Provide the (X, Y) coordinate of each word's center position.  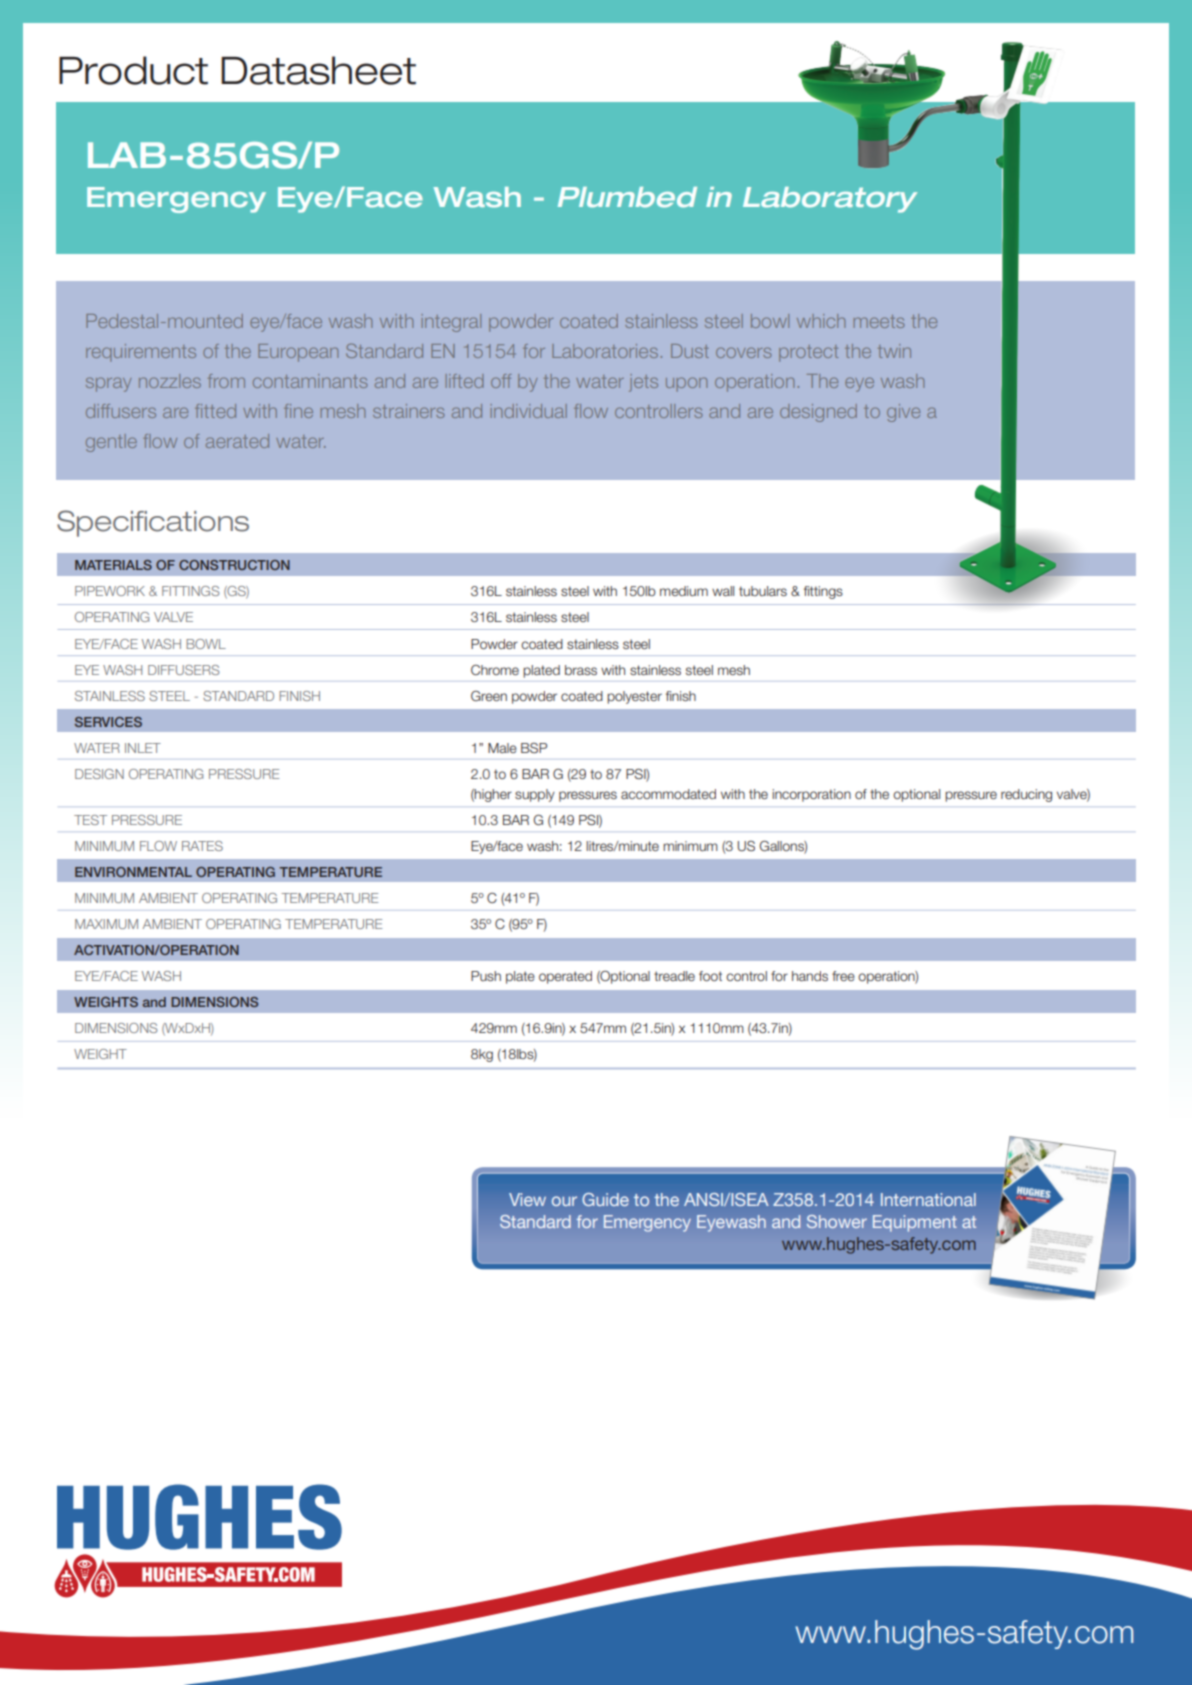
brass (581, 670)
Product (133, 70)
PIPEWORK (110, 591)
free (843, 976)
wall (723, 591)
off (501, 381)
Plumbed (627, 197)
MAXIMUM (106, 924)
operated (565, 977)
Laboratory (830, 200)
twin (894, 351)
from (226, 381)
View (527, 1199)
